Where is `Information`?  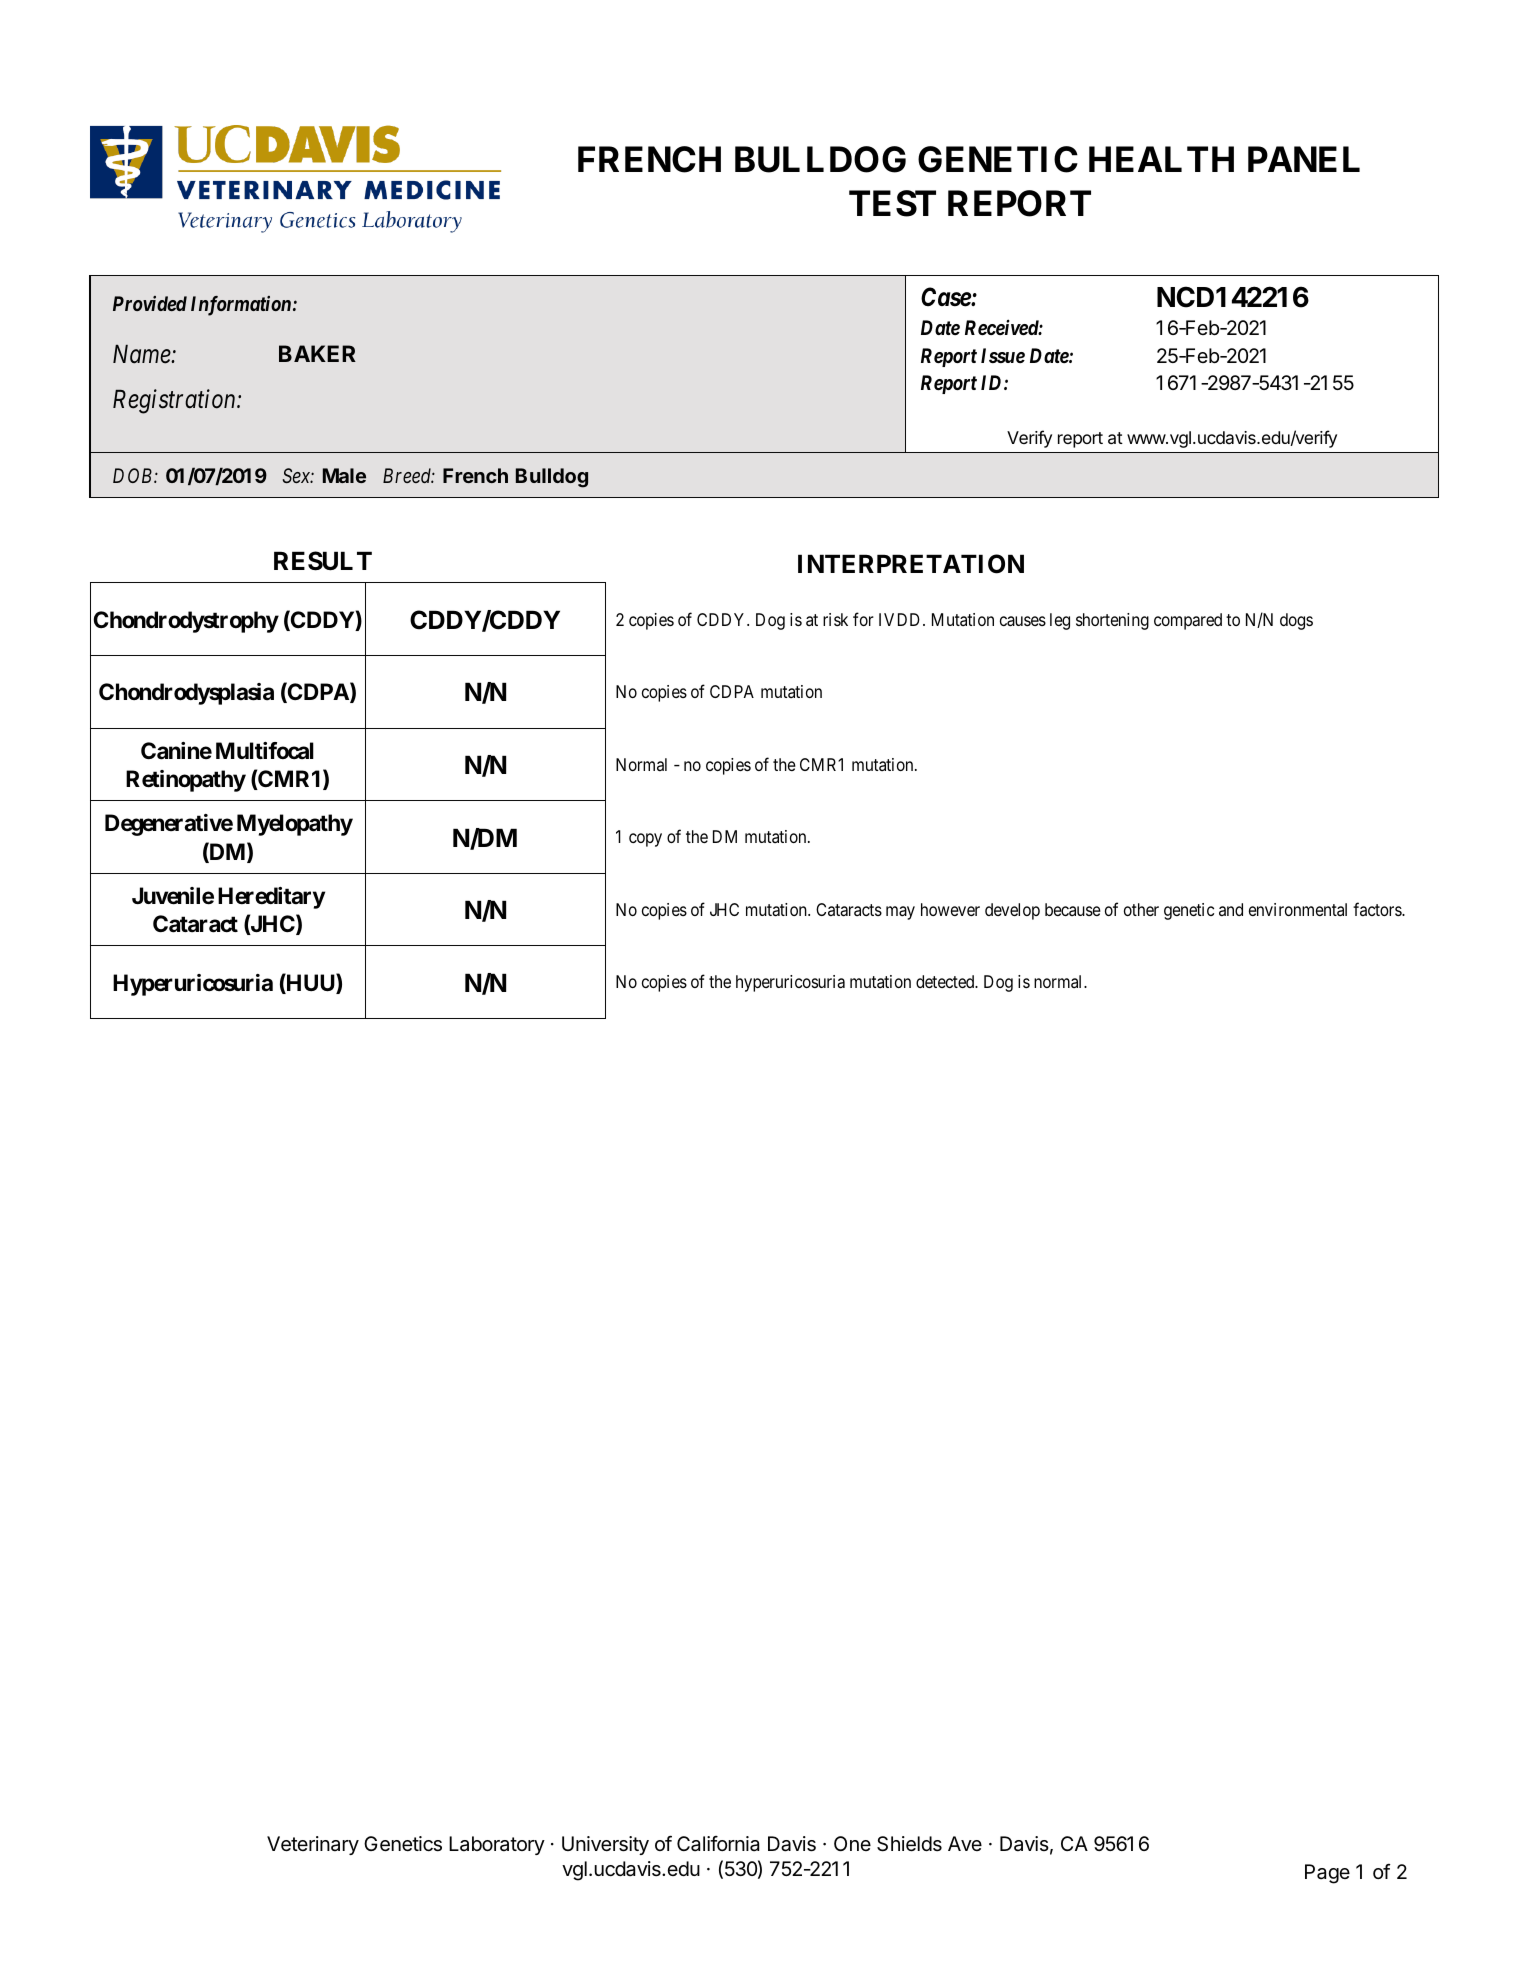
Information is located at coordinates (241, 306).
